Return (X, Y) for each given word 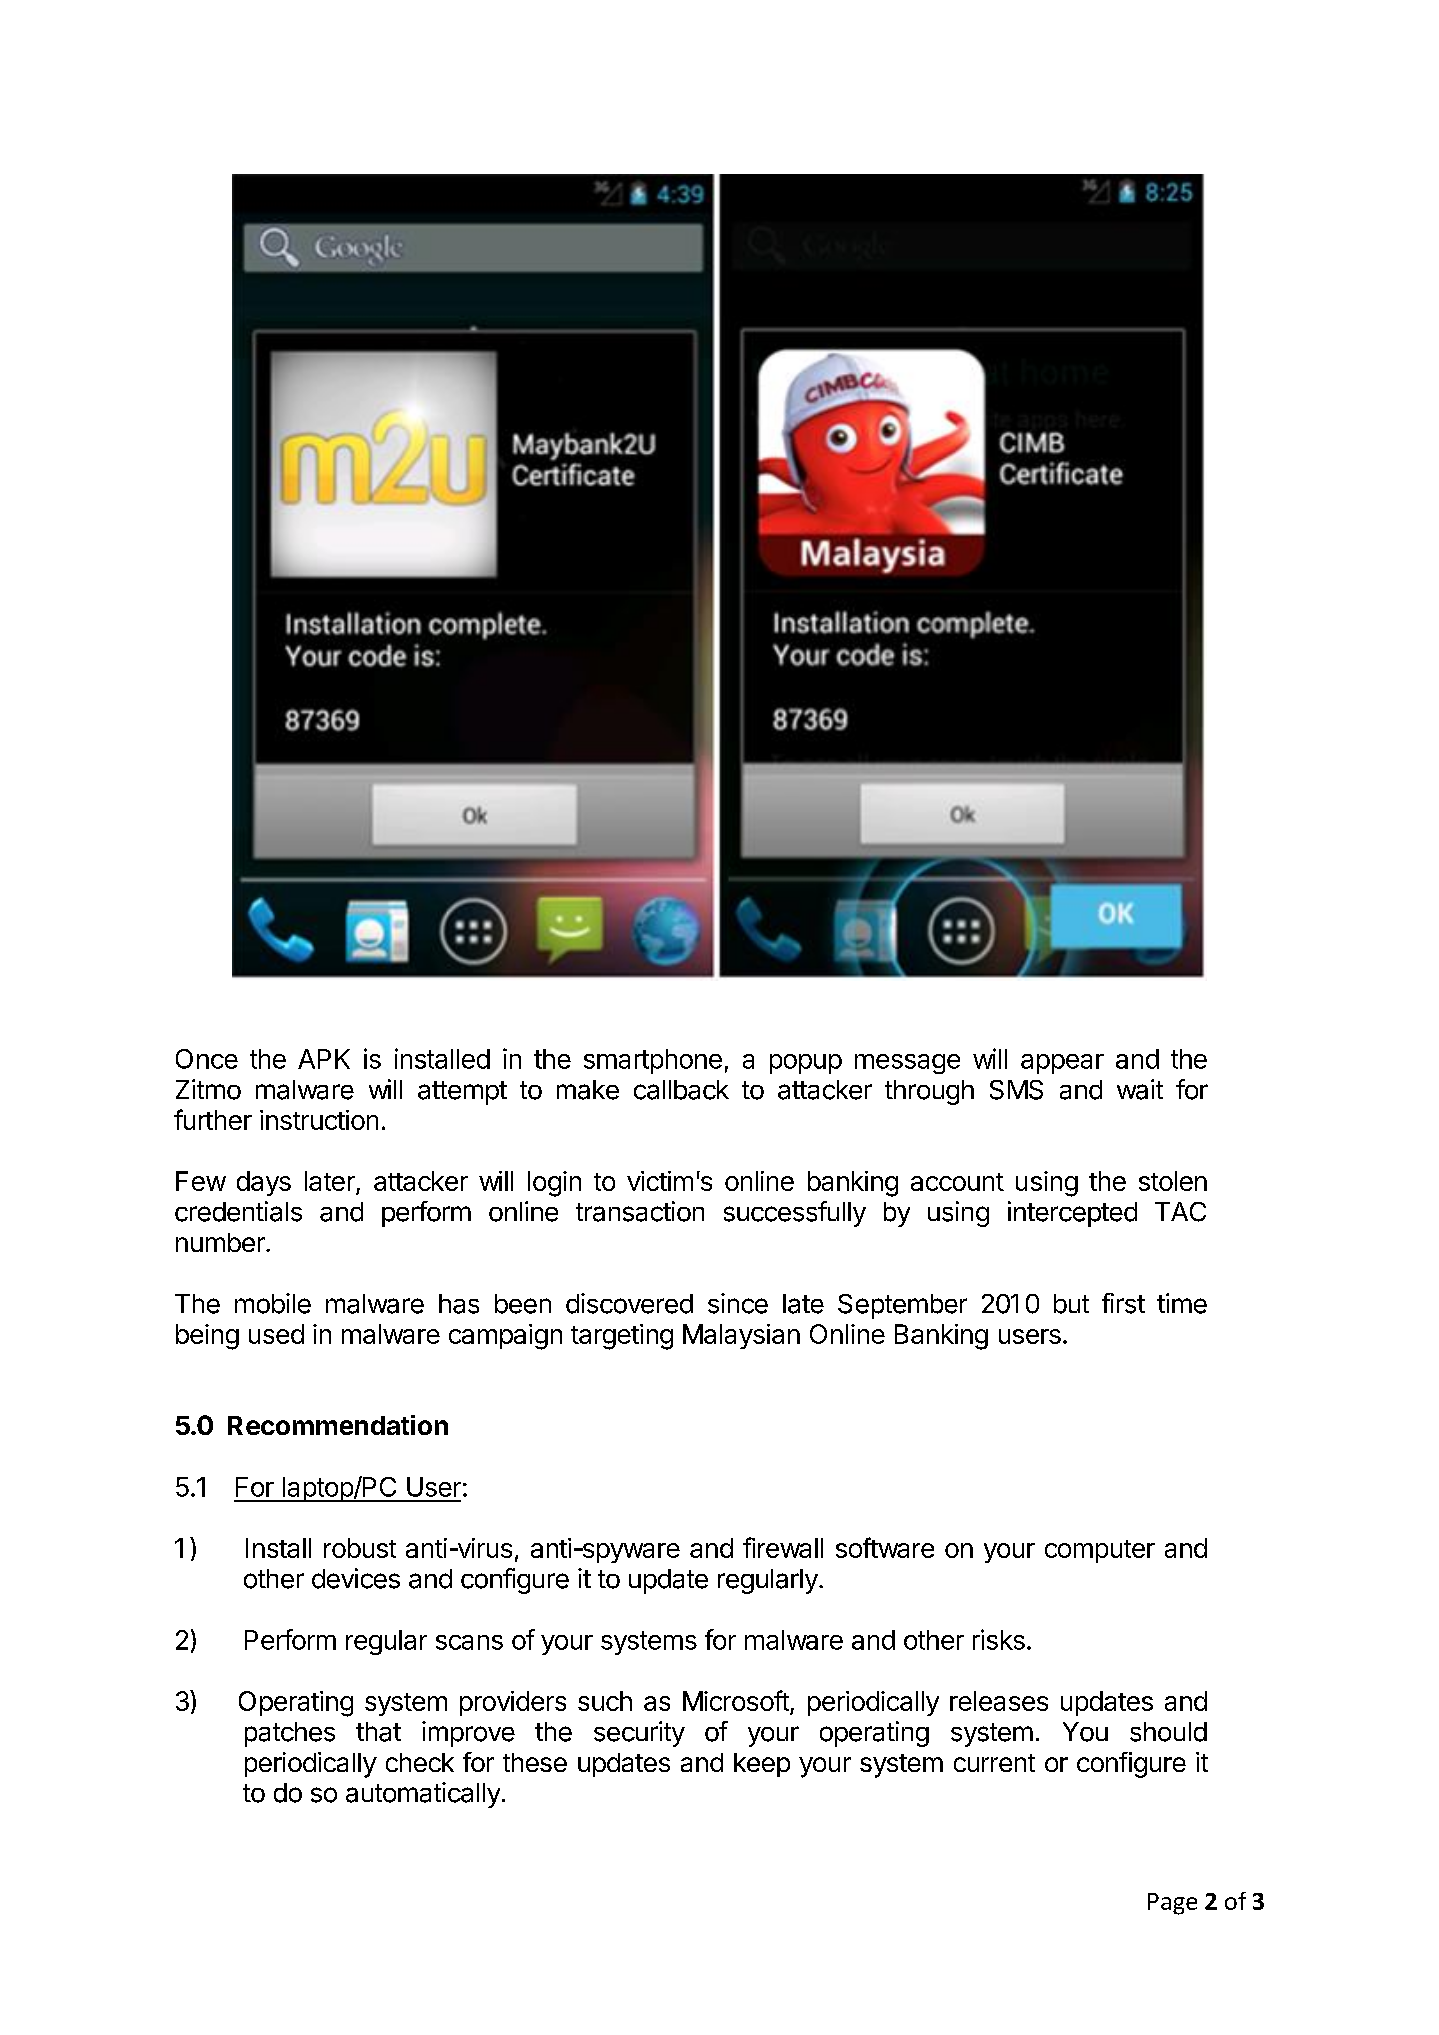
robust (360, 1548)
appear (1062, 1064)
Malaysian (741, 1336)
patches (290, 1734)
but (1071, 1304)
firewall (783, 1547)
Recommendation (338, 1425)
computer (1100, 1551)
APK (324, 1059)
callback (681, 1090)
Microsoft (737, 1702)
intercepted (1072, 1214)
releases (999, 1701)
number (221, 1242)
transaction (640, 1211)
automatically (423, 1795)
